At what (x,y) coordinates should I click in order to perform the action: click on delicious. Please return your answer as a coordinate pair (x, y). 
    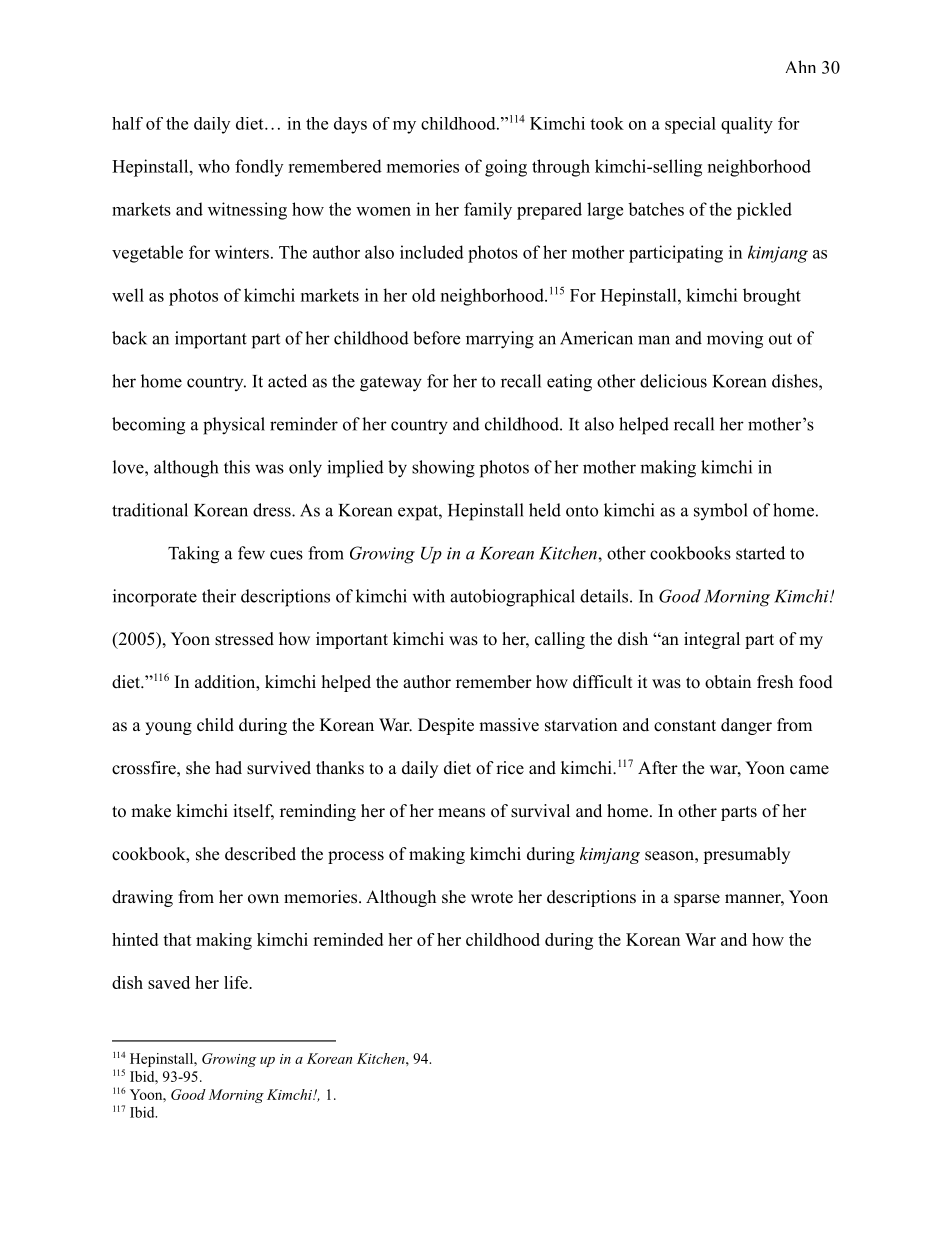
    Looking at the image, I should click on (673, 381).
